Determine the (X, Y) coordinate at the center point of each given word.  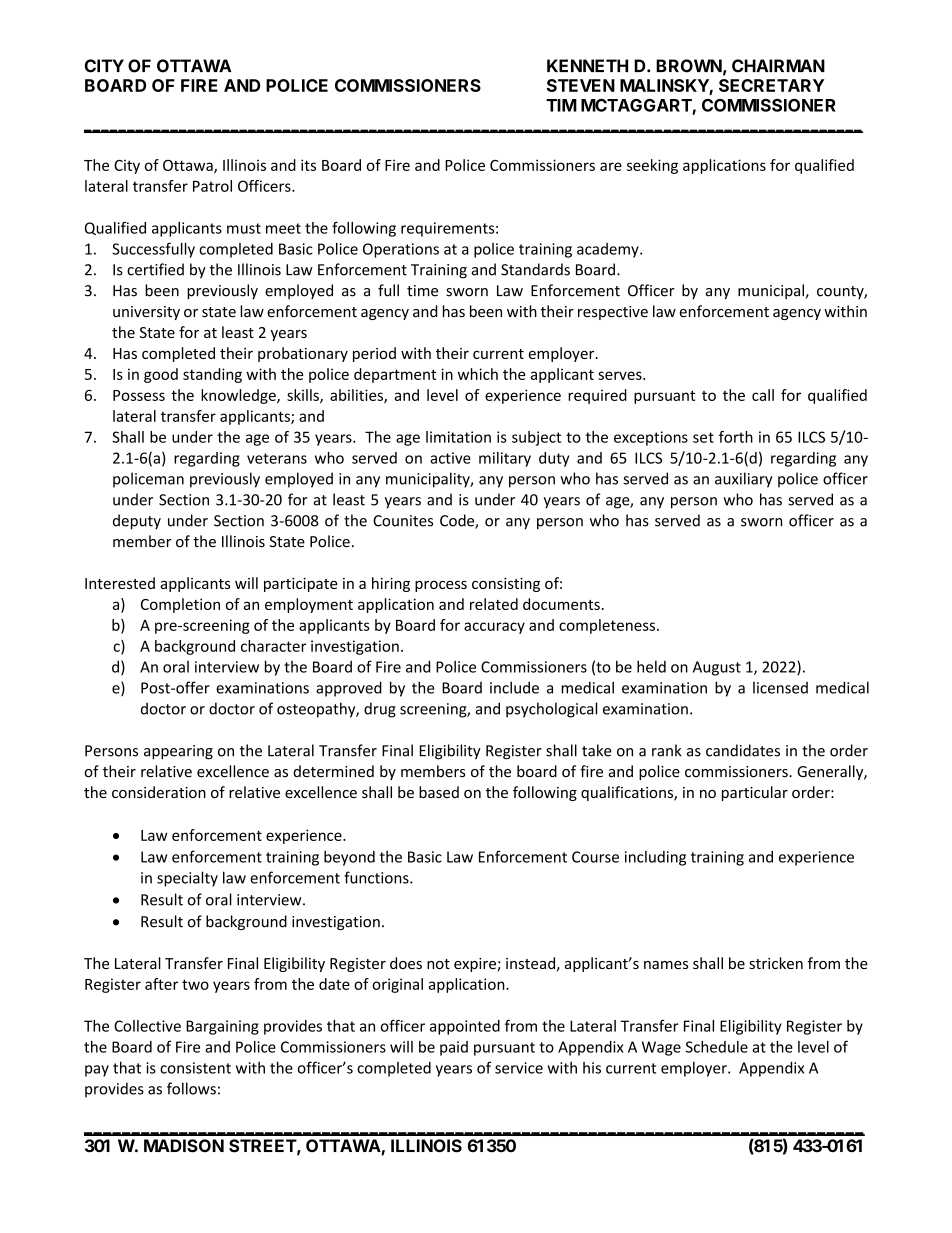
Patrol (212, 186)
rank (667, 750)
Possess (139, 395)
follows (191, 1088)
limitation (458, 437)
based (439, 792)
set (703, 437)
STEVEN (581, 85)
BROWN (689, 66)
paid (454, 1048)
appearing (178, 752)
